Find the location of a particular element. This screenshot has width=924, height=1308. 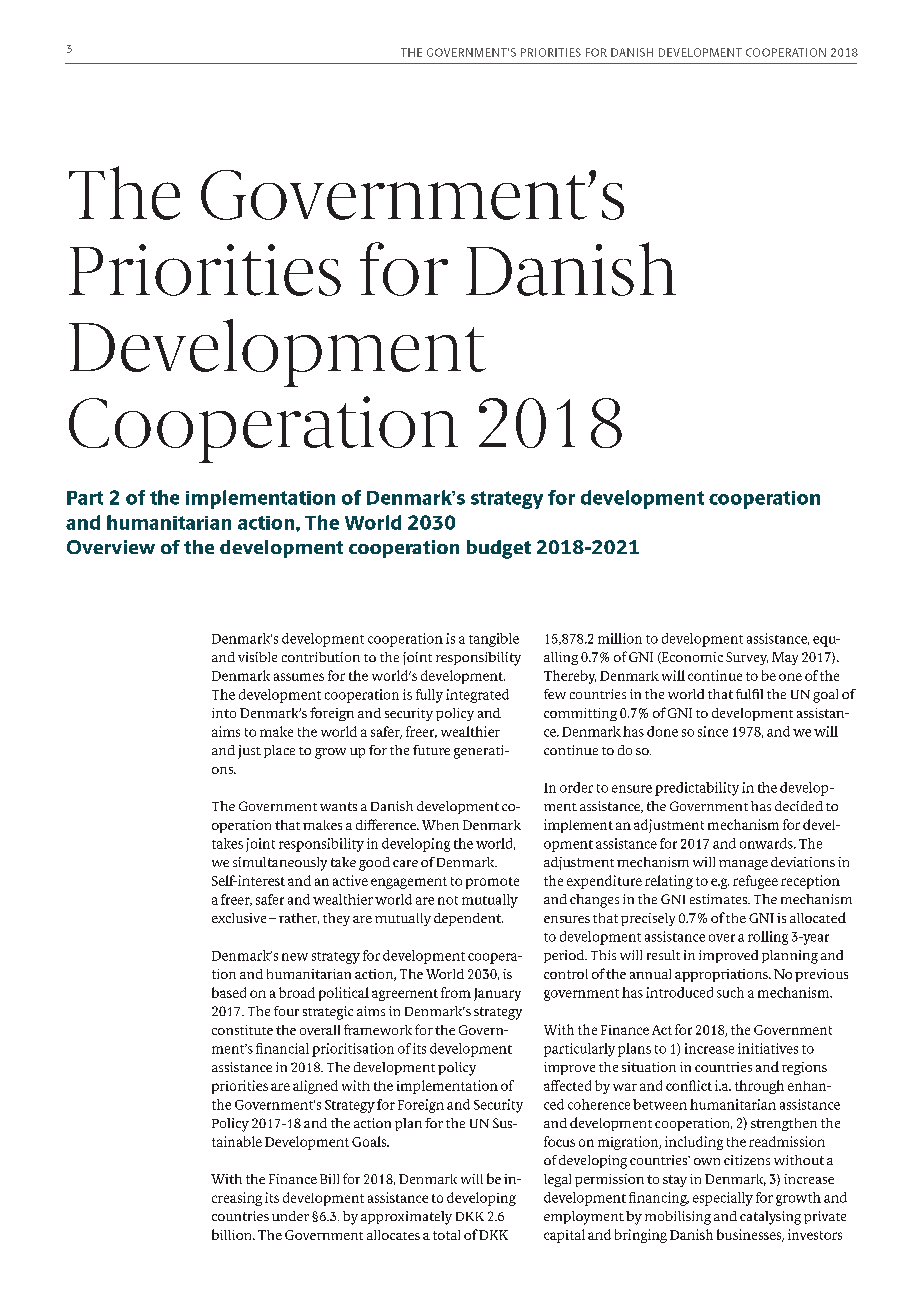

since is located at coordinates (713, 731).
